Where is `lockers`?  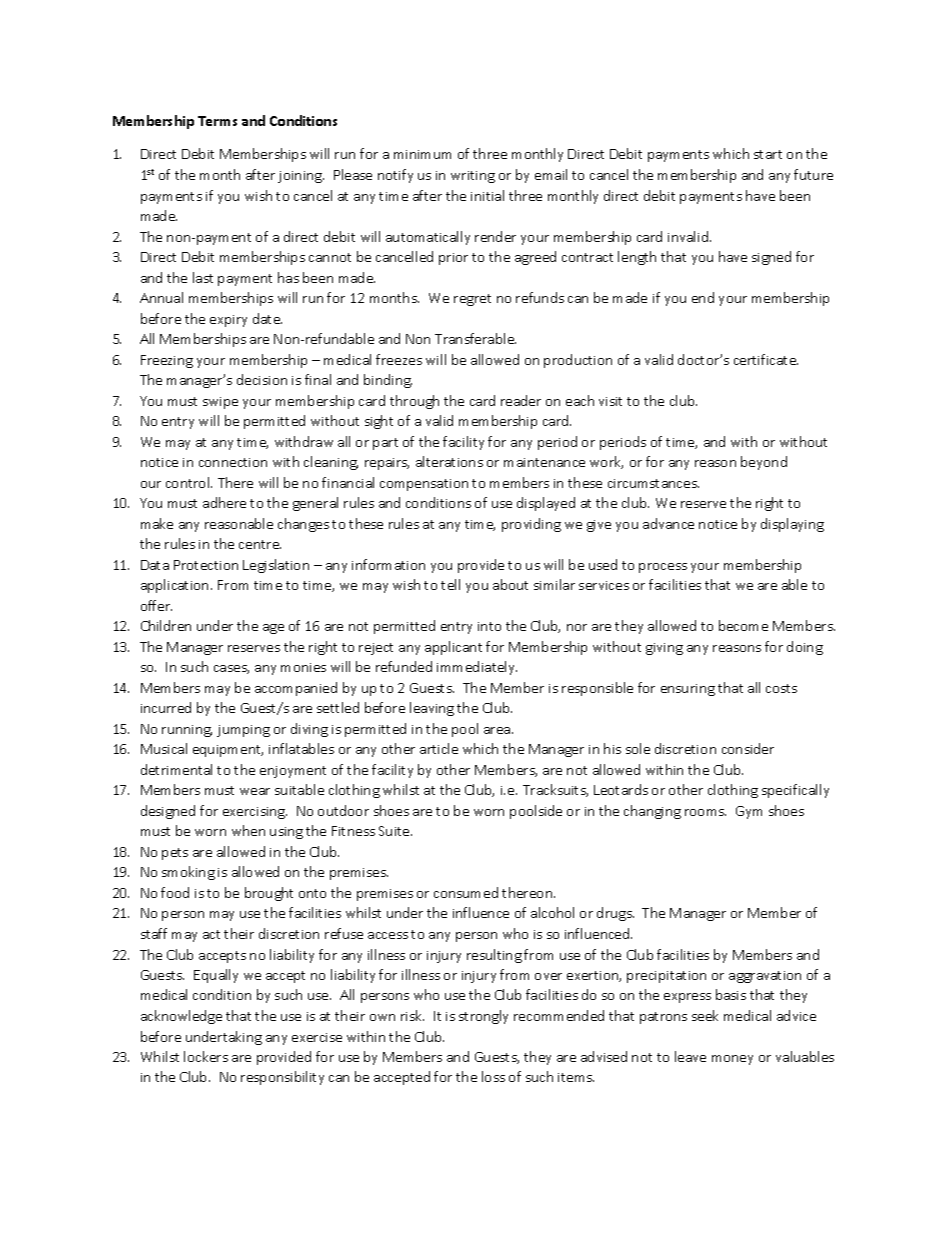 lockers is located at coordinates (206, 1056).
